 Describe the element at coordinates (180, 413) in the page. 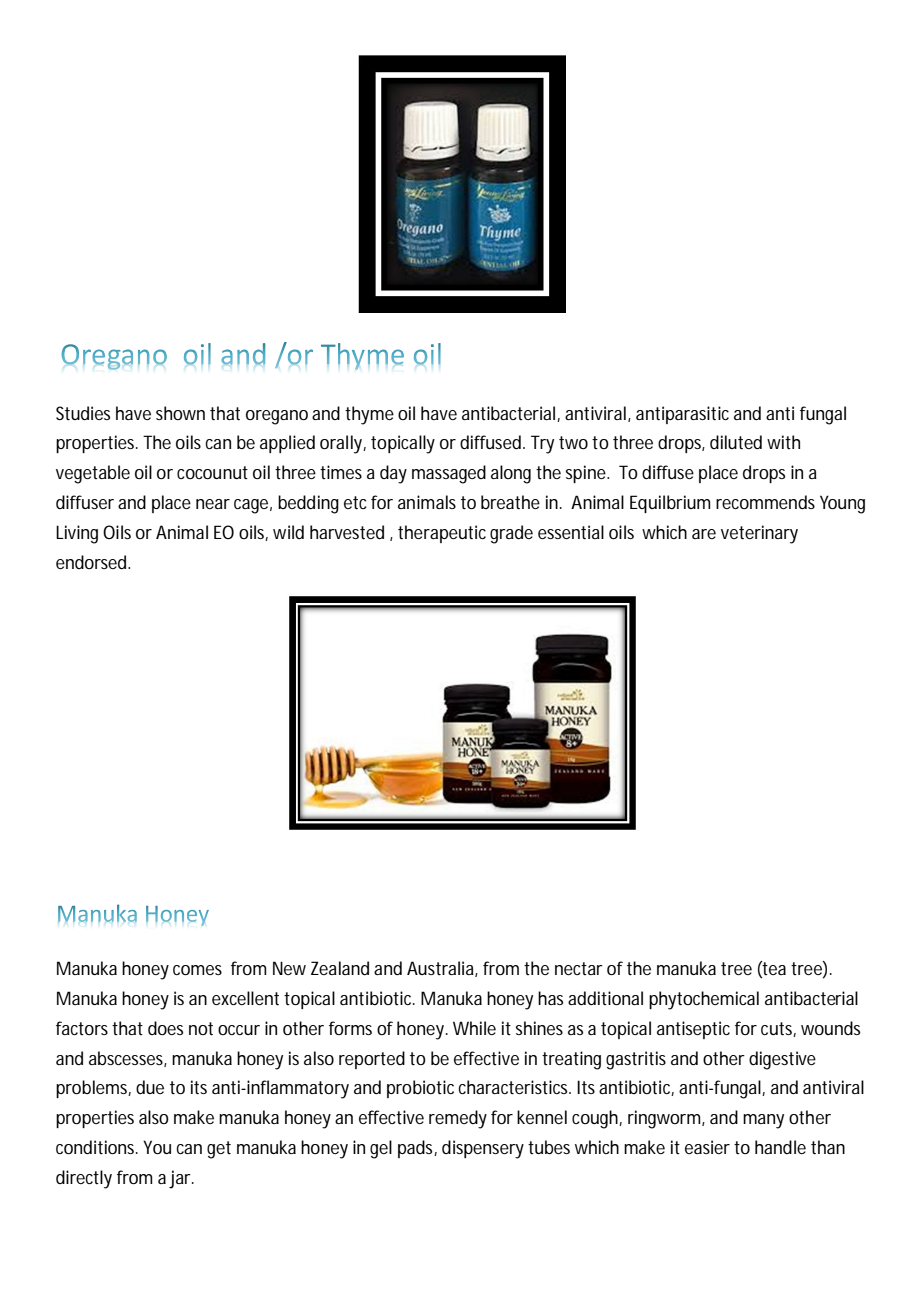

I see `shown` at that location.
